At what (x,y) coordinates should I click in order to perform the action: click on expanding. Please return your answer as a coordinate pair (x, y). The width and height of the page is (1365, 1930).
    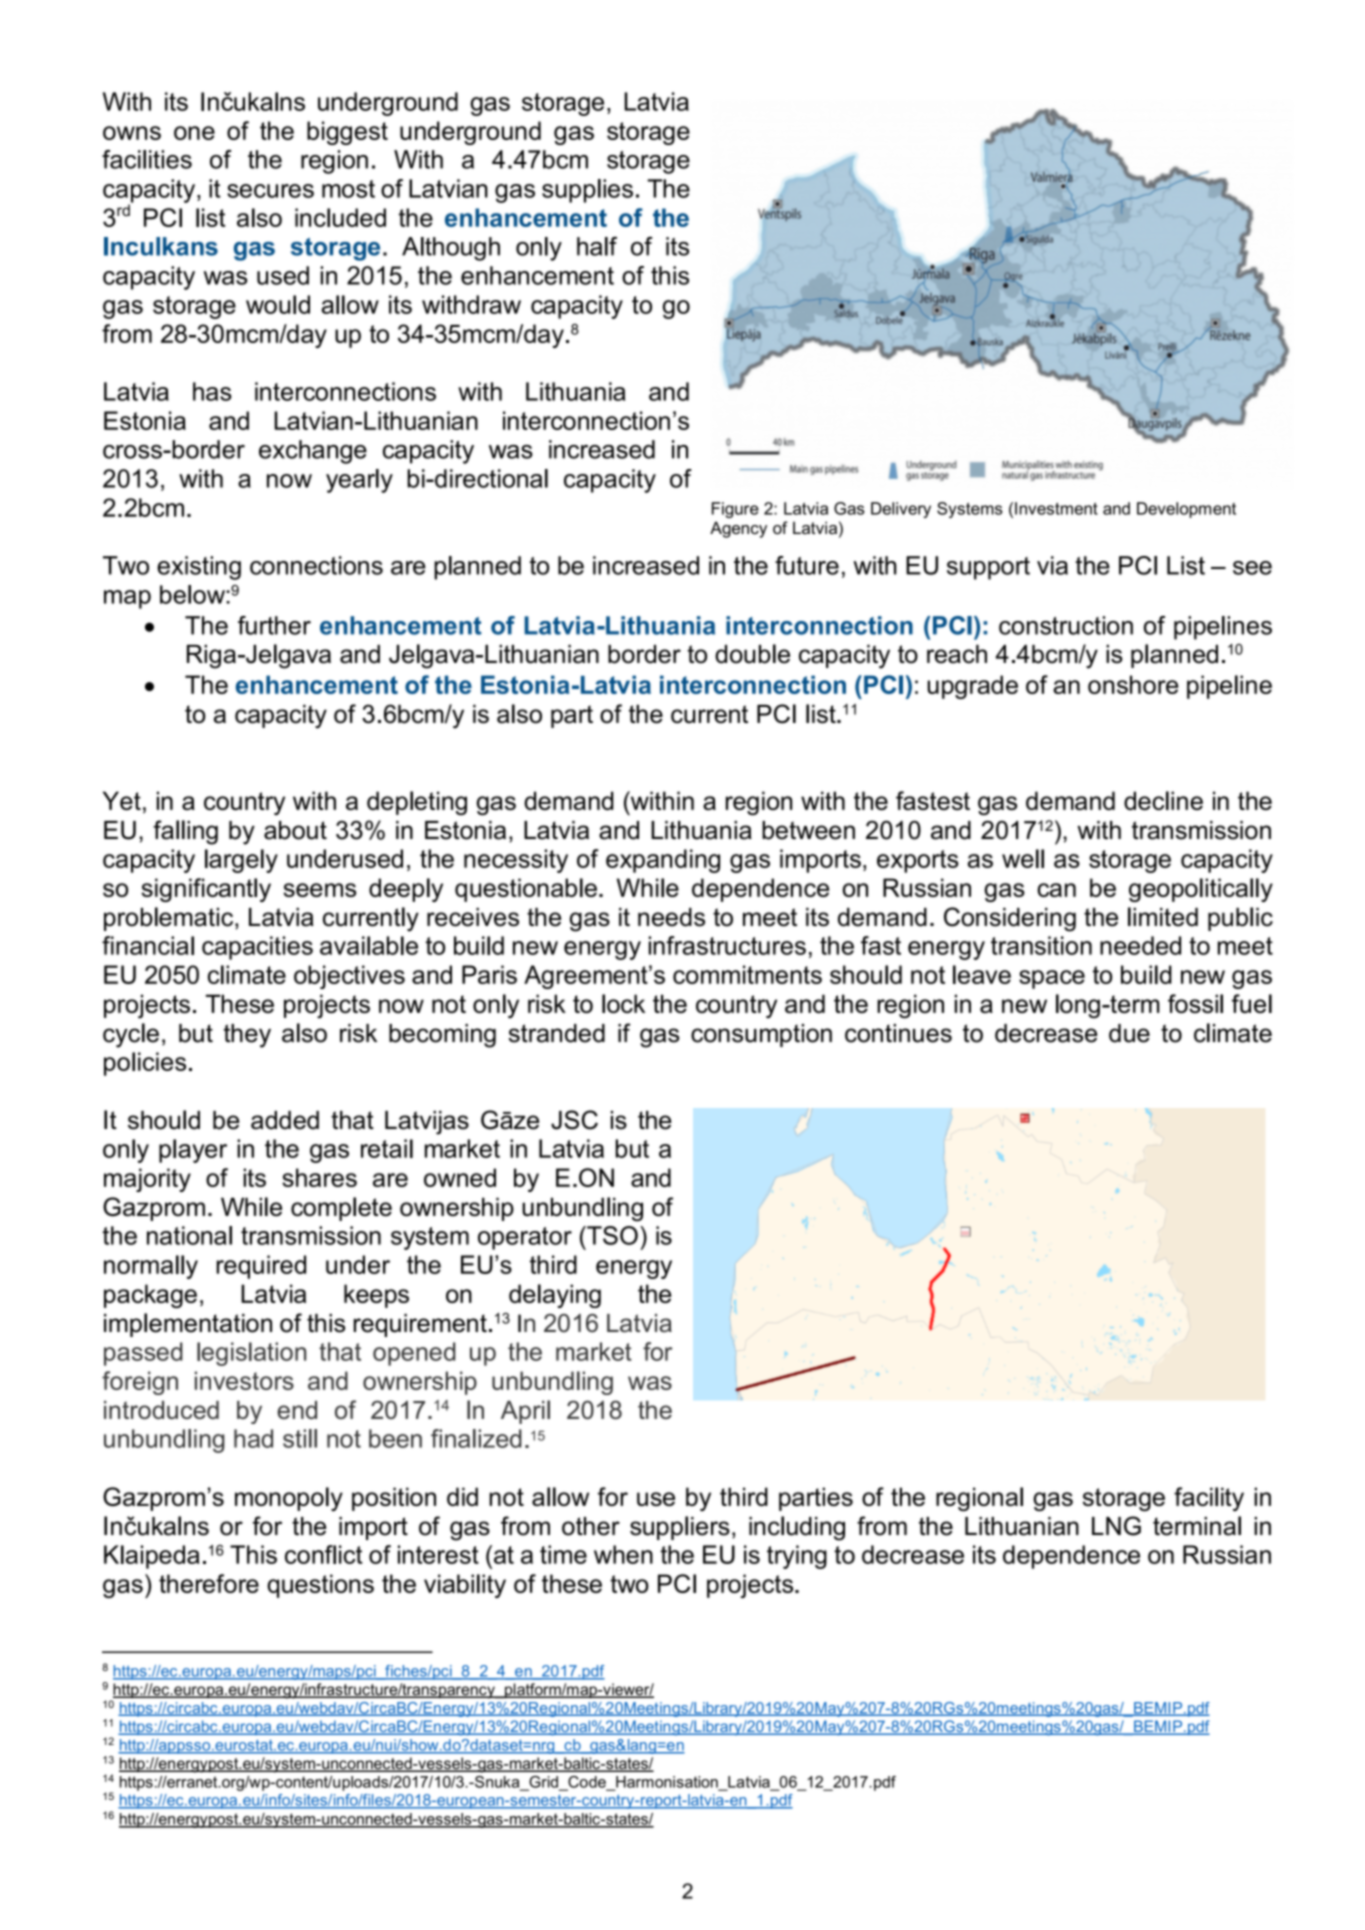
    Looking at the image, I should click on (663, 861).
